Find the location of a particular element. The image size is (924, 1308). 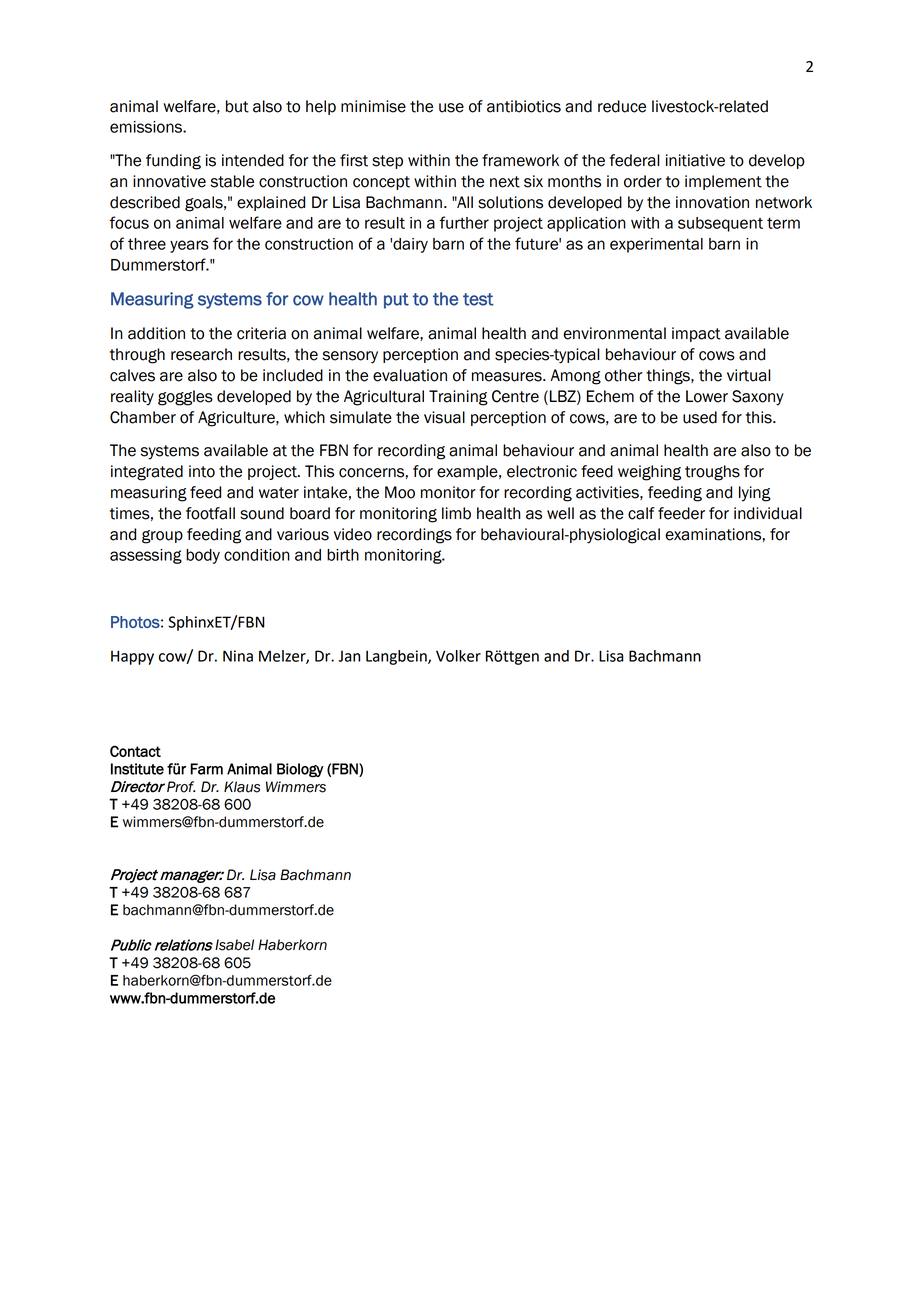

Biology is located at coordinates (300, 770).
